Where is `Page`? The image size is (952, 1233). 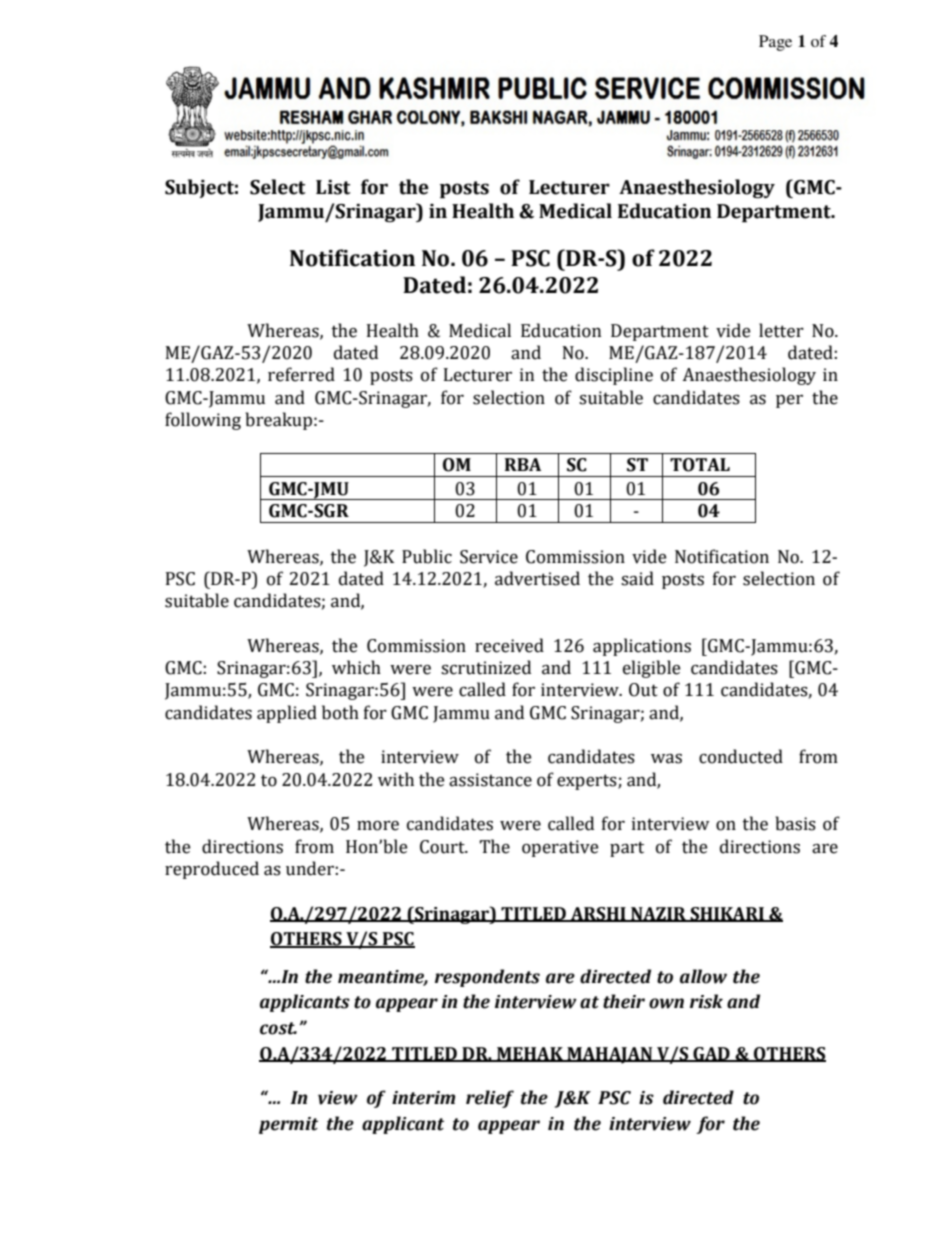
Page is located at coordinates (775, 43).
